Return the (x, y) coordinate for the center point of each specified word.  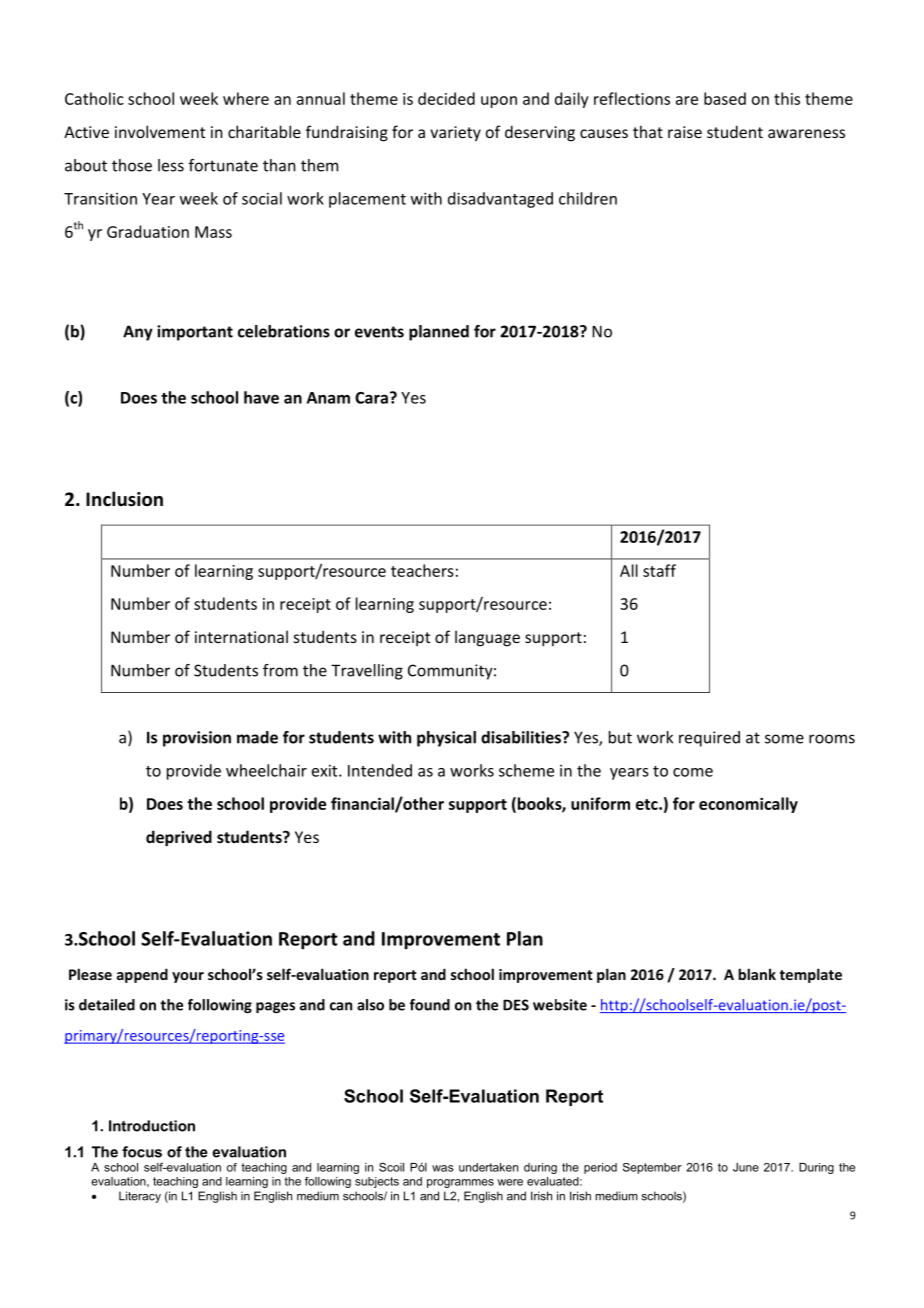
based (725, 98)
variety (455, 133)
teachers (422, 570)
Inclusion (124, 499)
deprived (179, 838)
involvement (160, 131)
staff (659, 570)
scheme (526, 770)
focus (142, 1152)
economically (748, 805)
